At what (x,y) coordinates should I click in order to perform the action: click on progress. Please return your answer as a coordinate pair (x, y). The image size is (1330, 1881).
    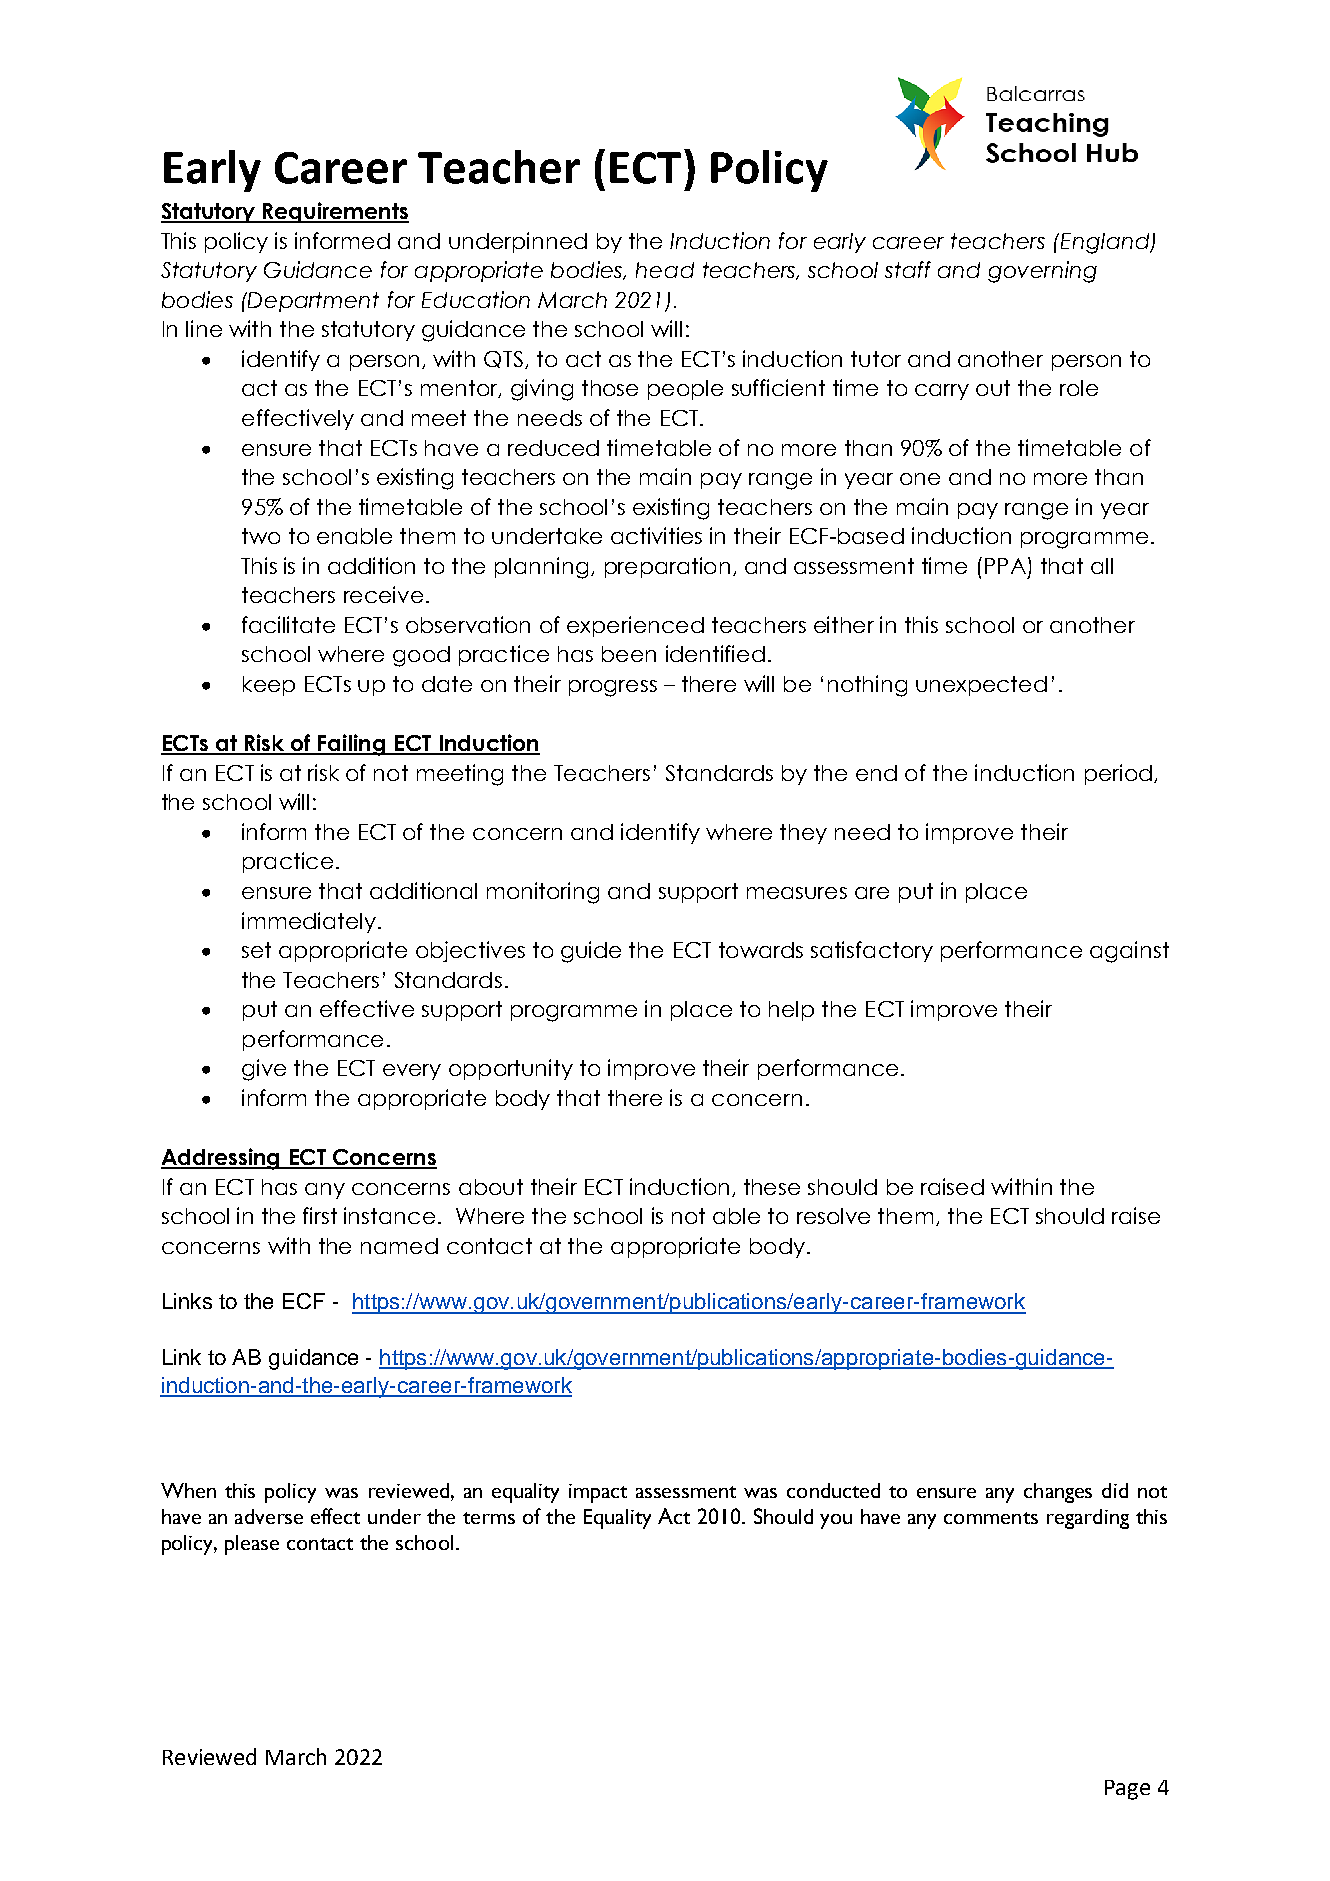
    Looking at the image, I should click on (613, 688).
